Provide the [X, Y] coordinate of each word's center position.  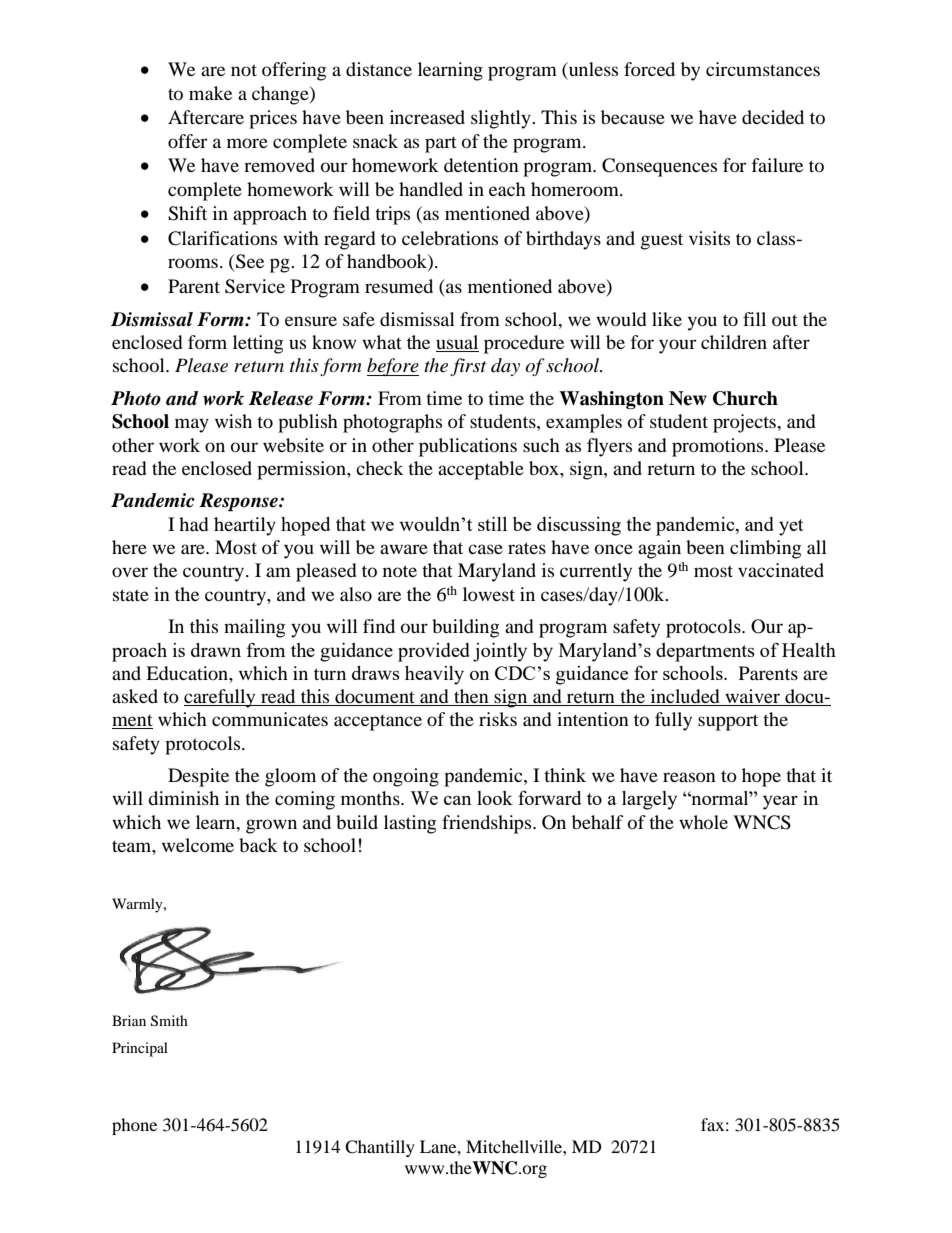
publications [468, 447]
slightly [502, 119]
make [210, 93]
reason [689, 777]
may [192, 425]
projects [745, 423]
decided [773, 117]
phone [134, 1126]
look [495, 798]
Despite [198, 777]
